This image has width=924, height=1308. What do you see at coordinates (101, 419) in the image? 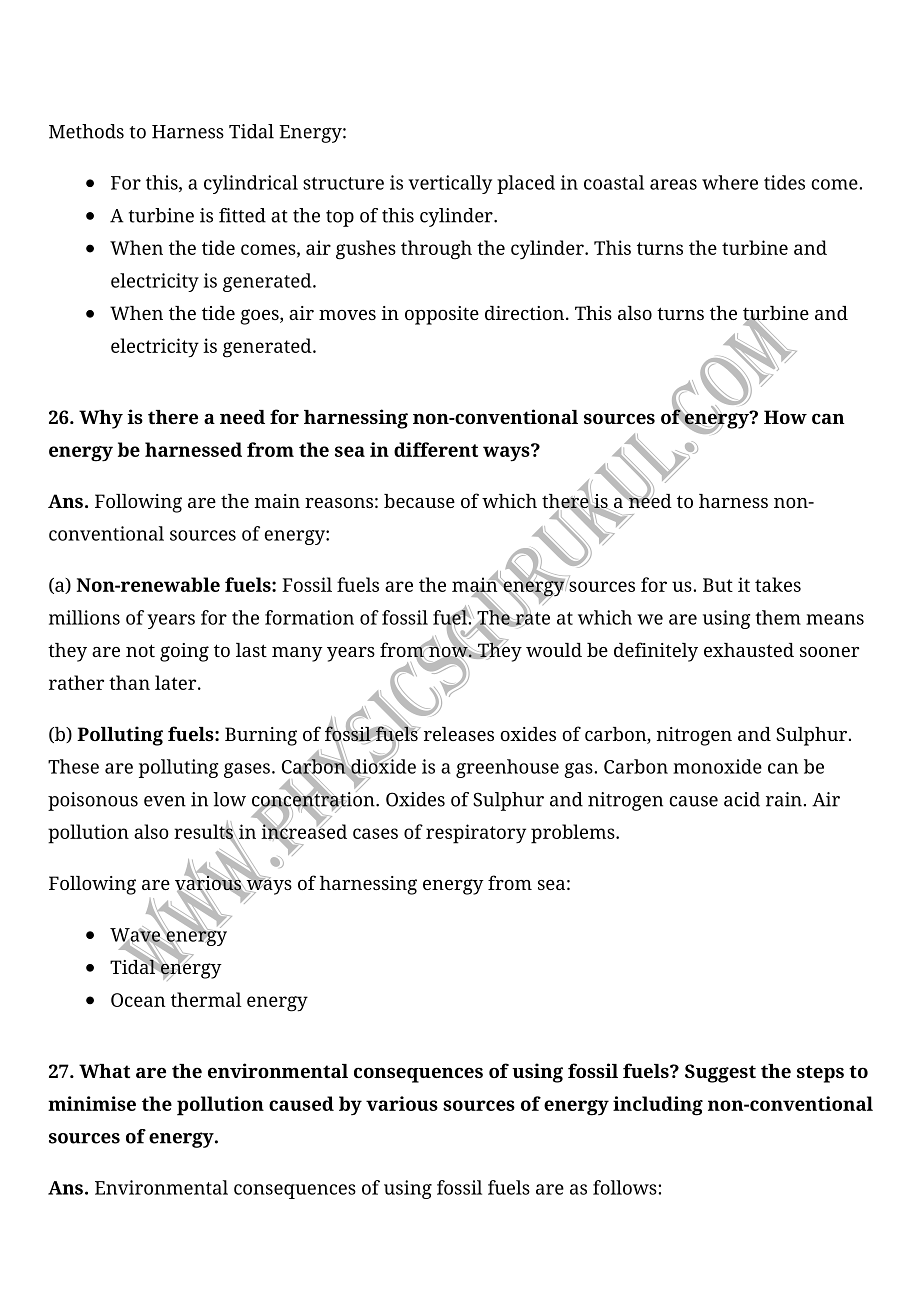
I see `Why` at bounding box center [101, 419].
